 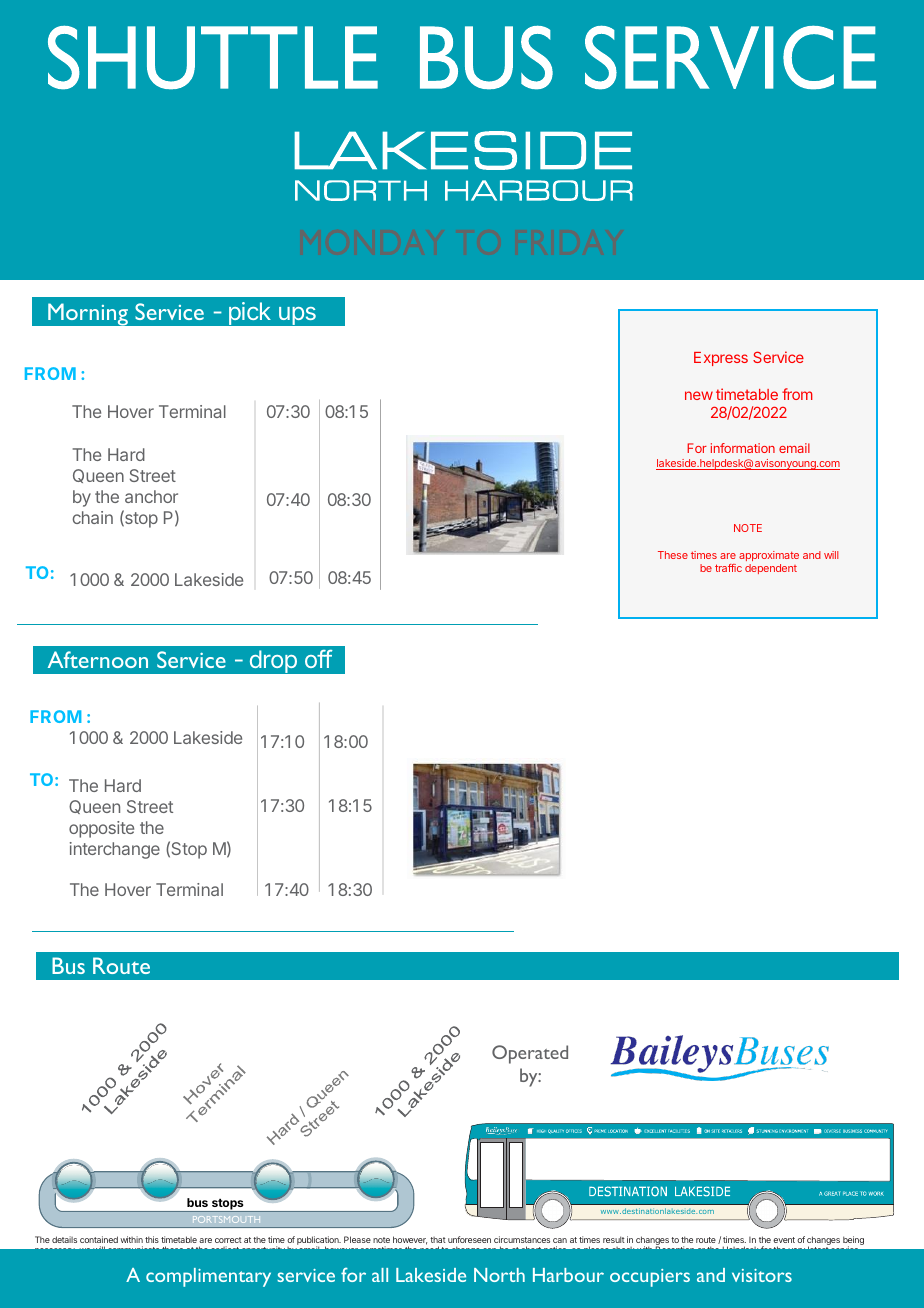 I want to click on new, so click(x=699, y=395).
